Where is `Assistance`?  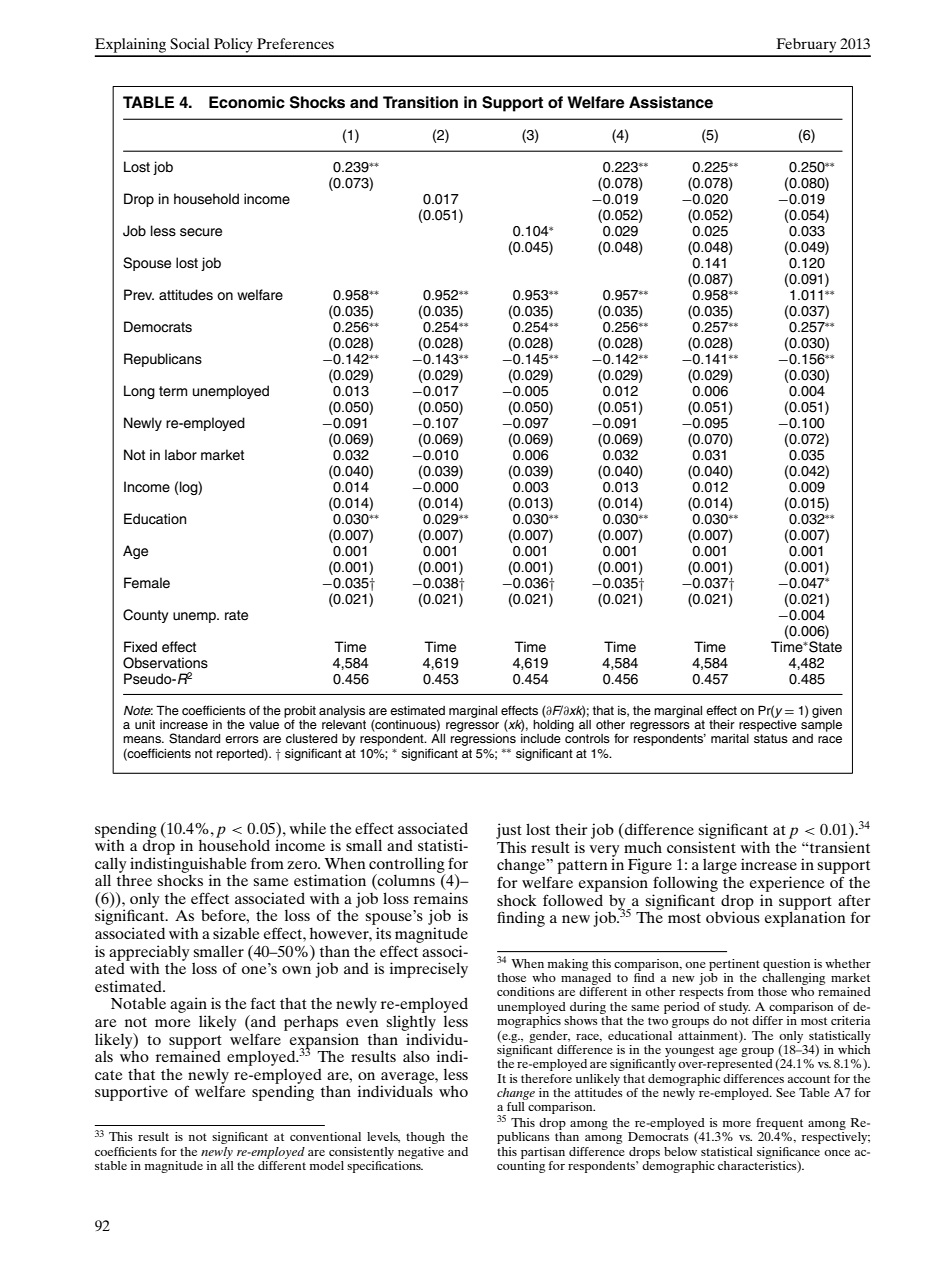
Assistance is located at coordinates (671, 102).
